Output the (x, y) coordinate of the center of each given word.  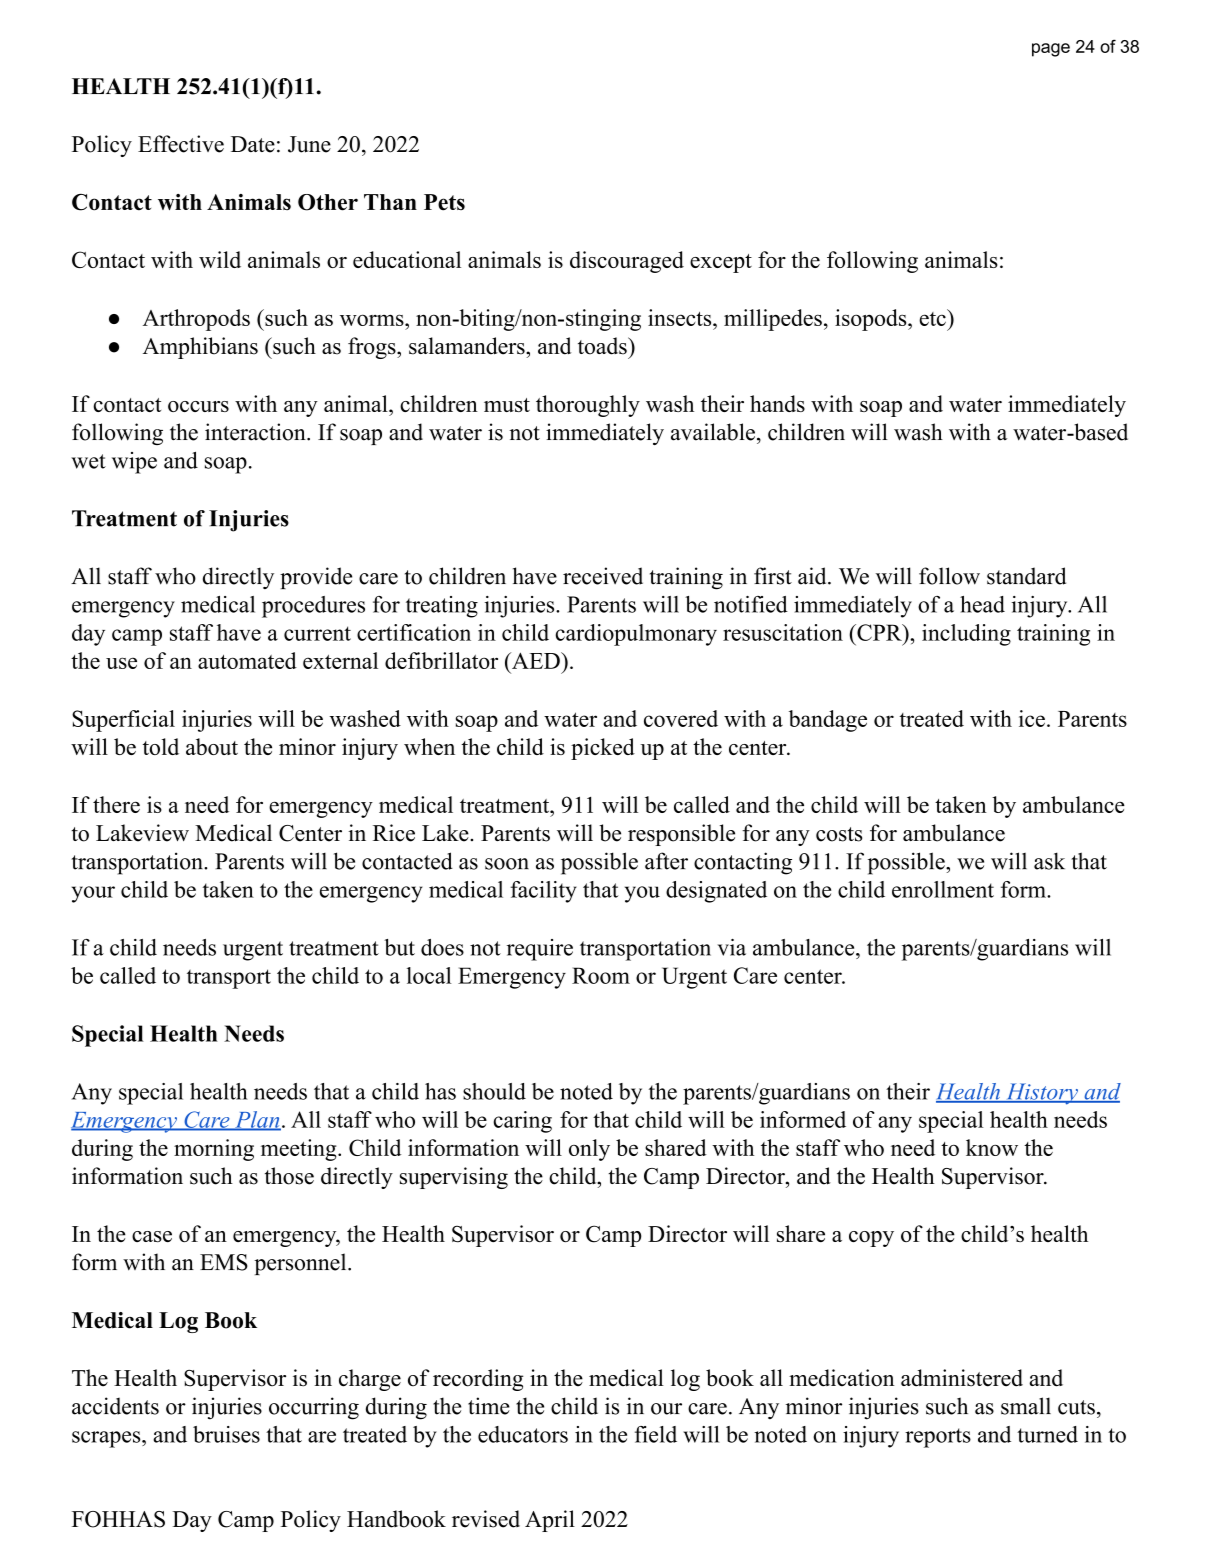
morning (214, 1150)
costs (839, 834)
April (550, 1521)
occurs (198, 406)
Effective (181, 144)
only (589, 1150)
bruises (226, 1434)
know (992, 1147)
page (1051, 50)
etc (933, 317)
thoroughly (588, 406)
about (212, 746)
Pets (444, 202)
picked (603, 749)
